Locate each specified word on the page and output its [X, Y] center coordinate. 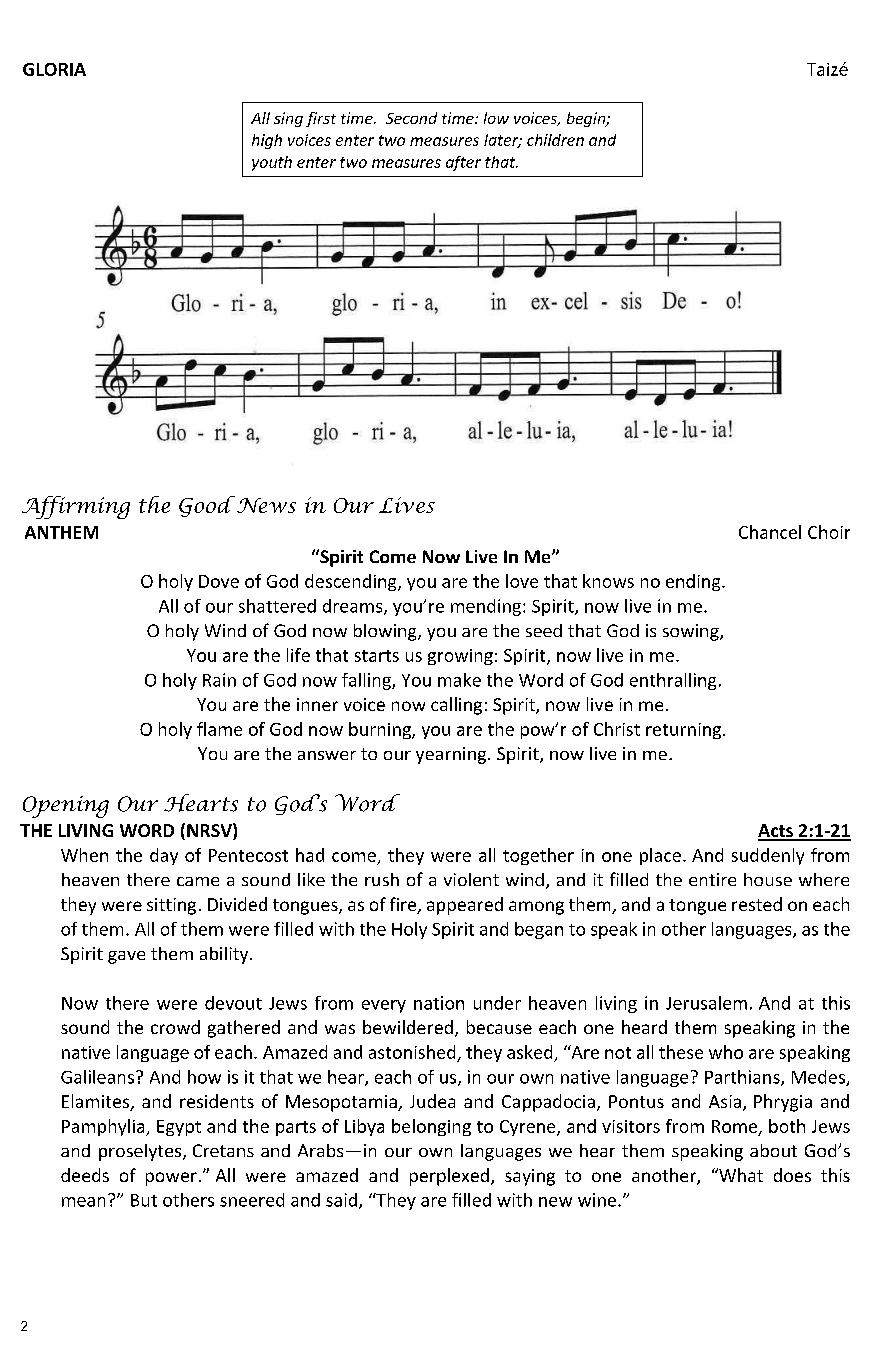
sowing [692, 632]
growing [460, 657]
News [265, 504]
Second [411, 118]
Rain [219, 680]
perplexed [449, 1177]
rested [757, 904]
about [773, 1150]
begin [587, 119]
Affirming [76, 507]
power [171, 1179]
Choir [829, 532]
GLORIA [54, 69]
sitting [171, 906]
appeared [465, 906]
